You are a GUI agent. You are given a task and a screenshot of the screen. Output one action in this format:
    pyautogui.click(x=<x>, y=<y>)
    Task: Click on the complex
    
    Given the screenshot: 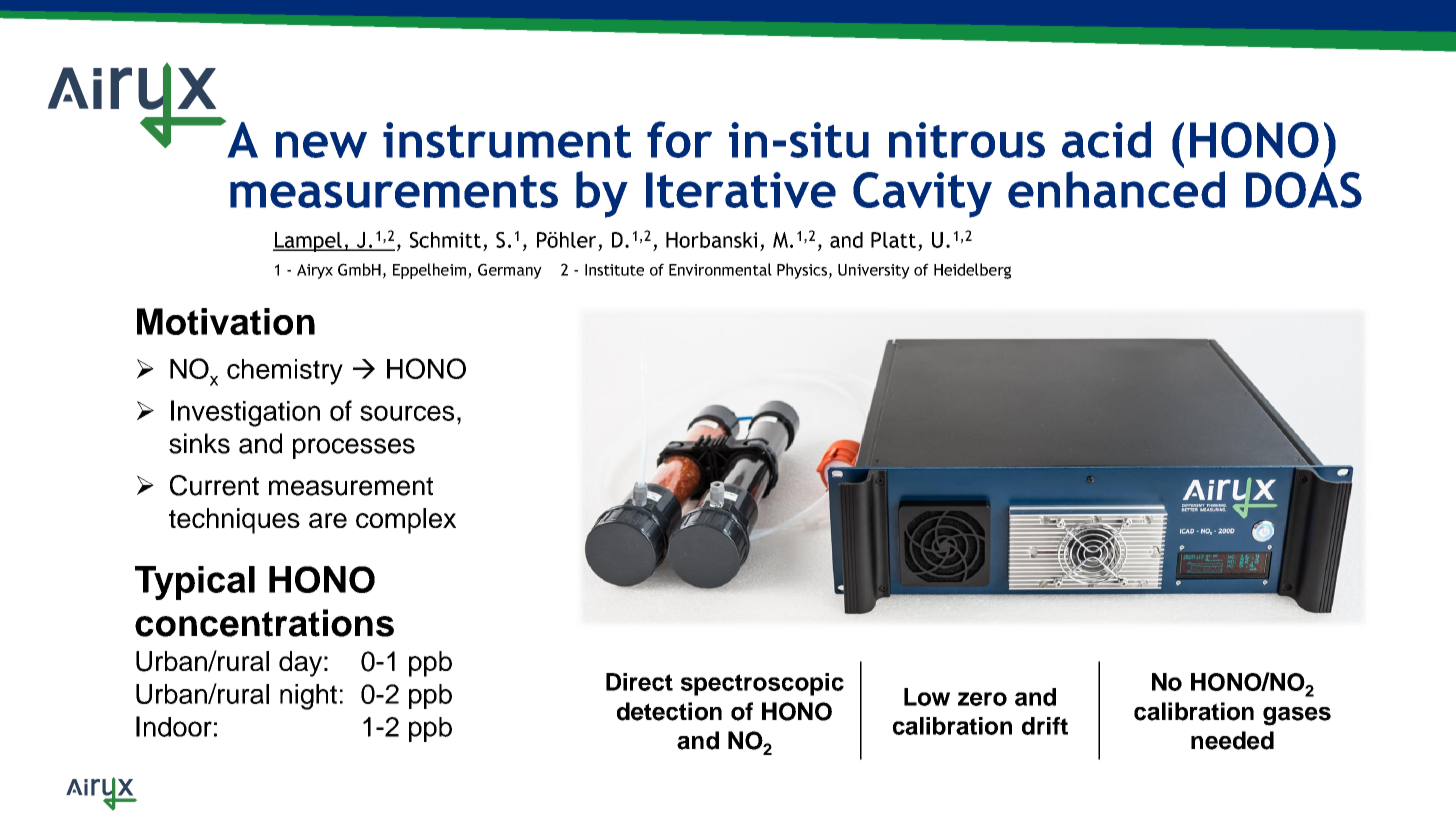 What is the action you would take?
    pyautogui.click(x=406, y=521)
